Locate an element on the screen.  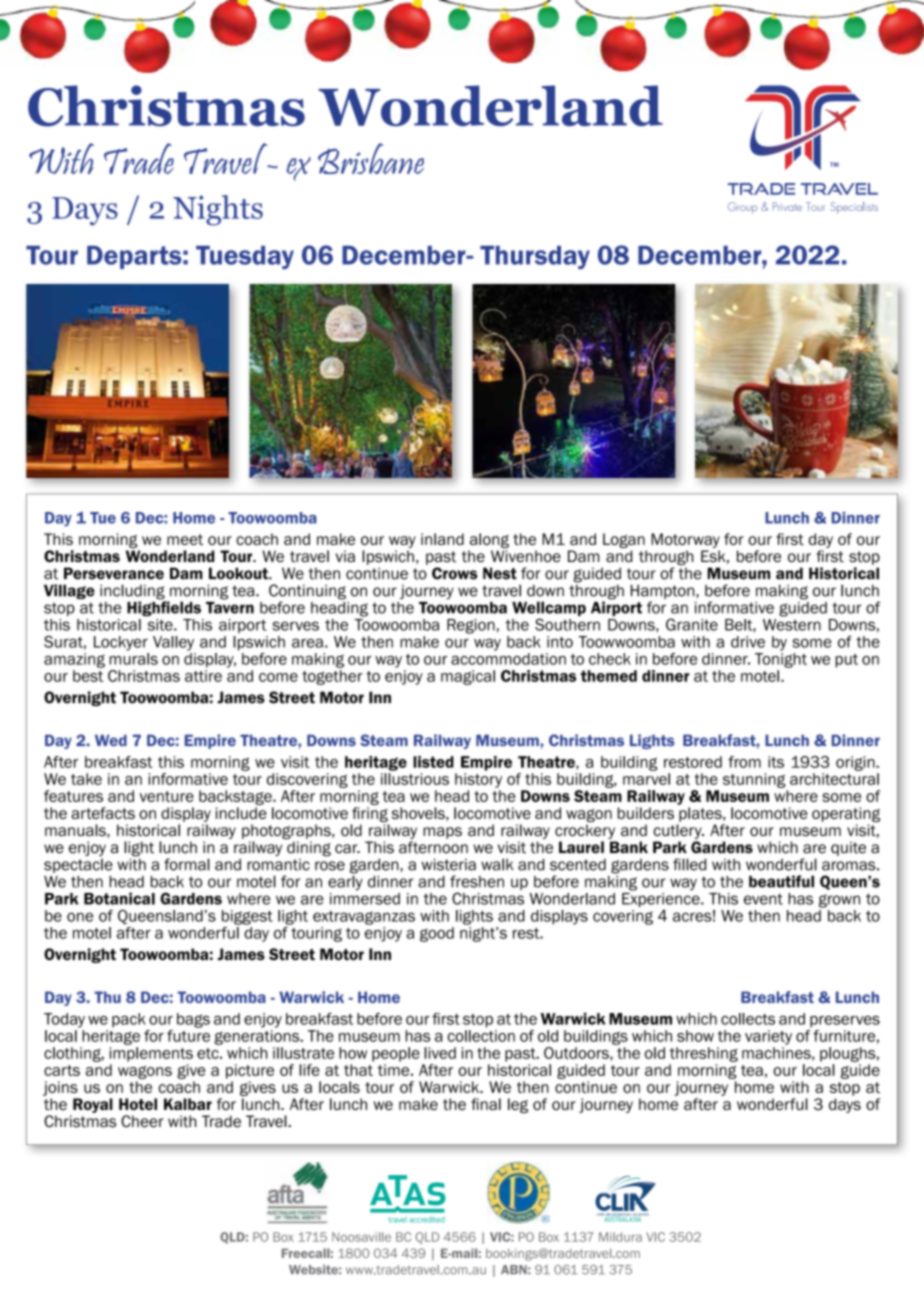
Region is located at coordinates (471, 626).
